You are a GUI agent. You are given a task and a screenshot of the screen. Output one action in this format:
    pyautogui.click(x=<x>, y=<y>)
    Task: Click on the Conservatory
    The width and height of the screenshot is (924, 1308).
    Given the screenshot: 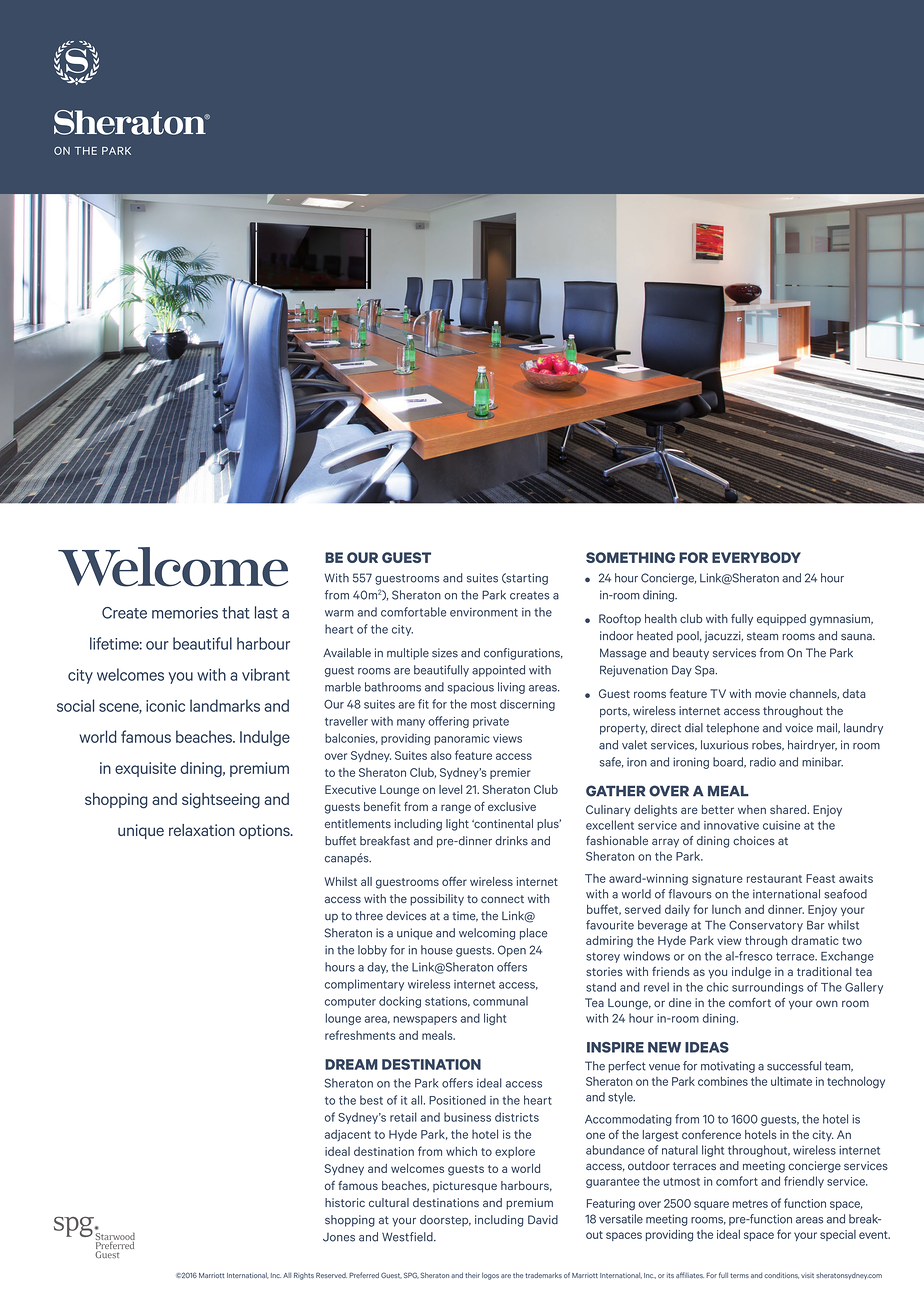 What is the action you would take?
    pyautogui.click(x=766, y=926)
